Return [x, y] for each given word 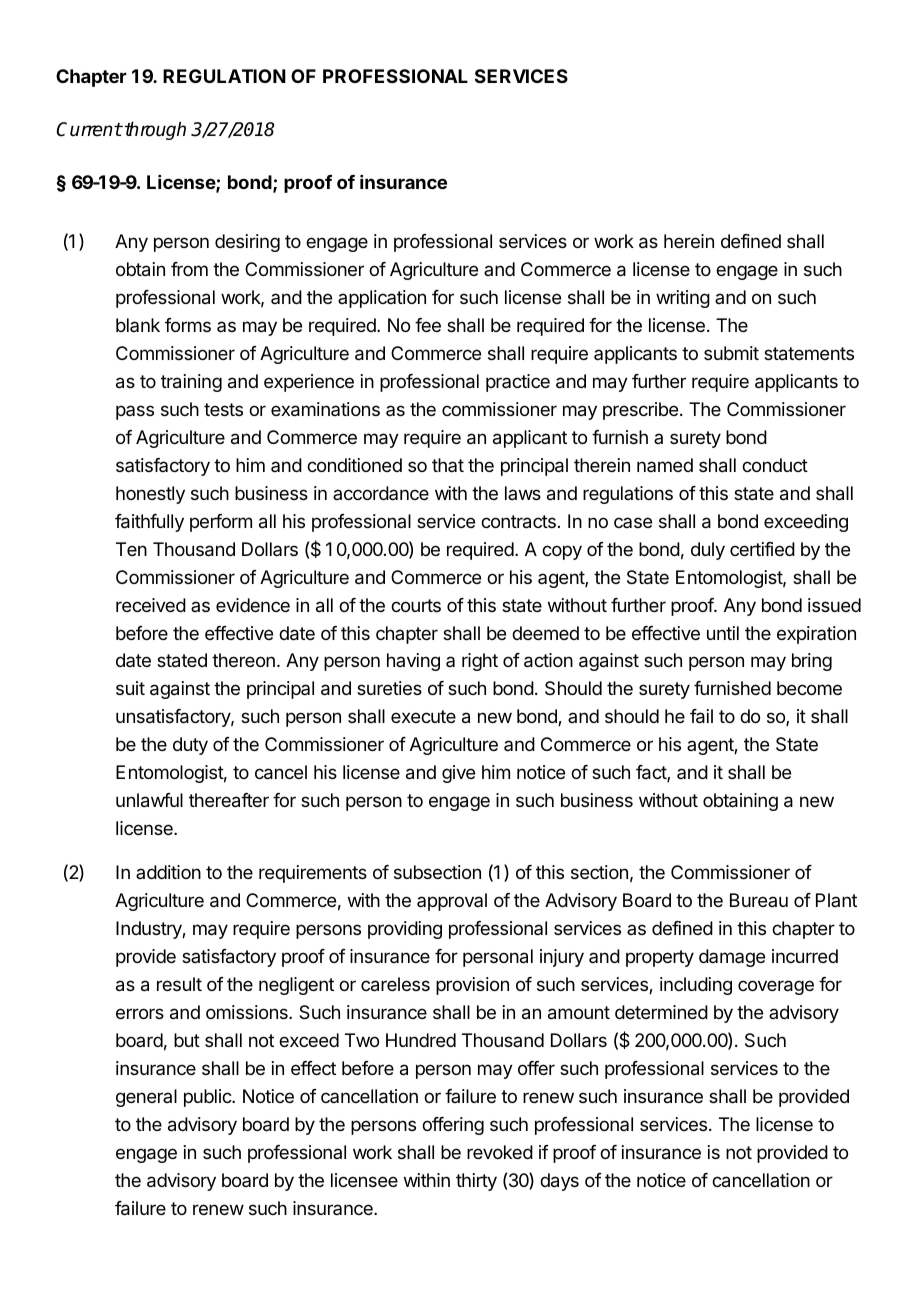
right [480, 662]
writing [683, 299]
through [155, 131]
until [723, 633]
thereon [243, 660]
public [208, 1098]
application [382, 299]
